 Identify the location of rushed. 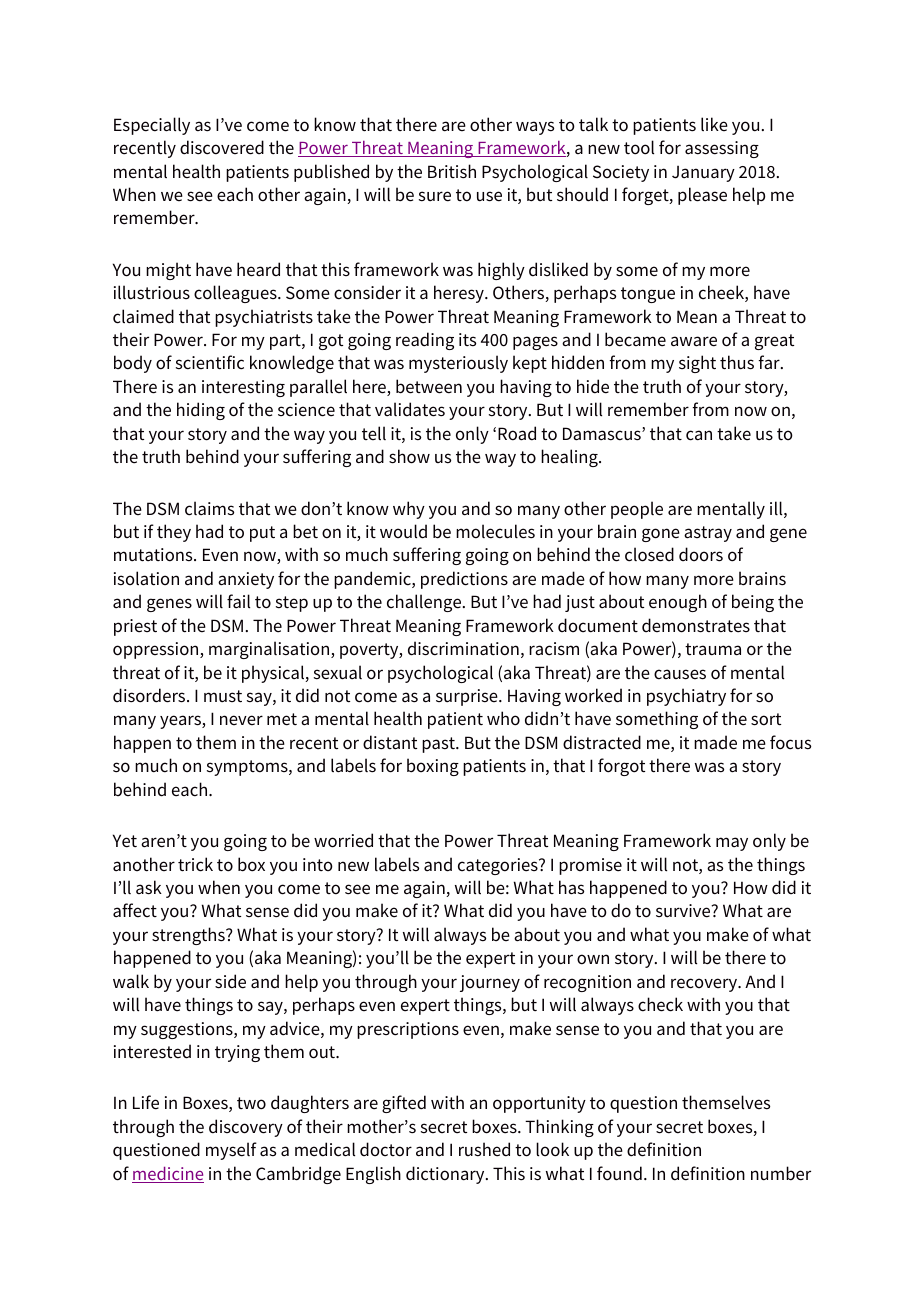
(484, 1149).
